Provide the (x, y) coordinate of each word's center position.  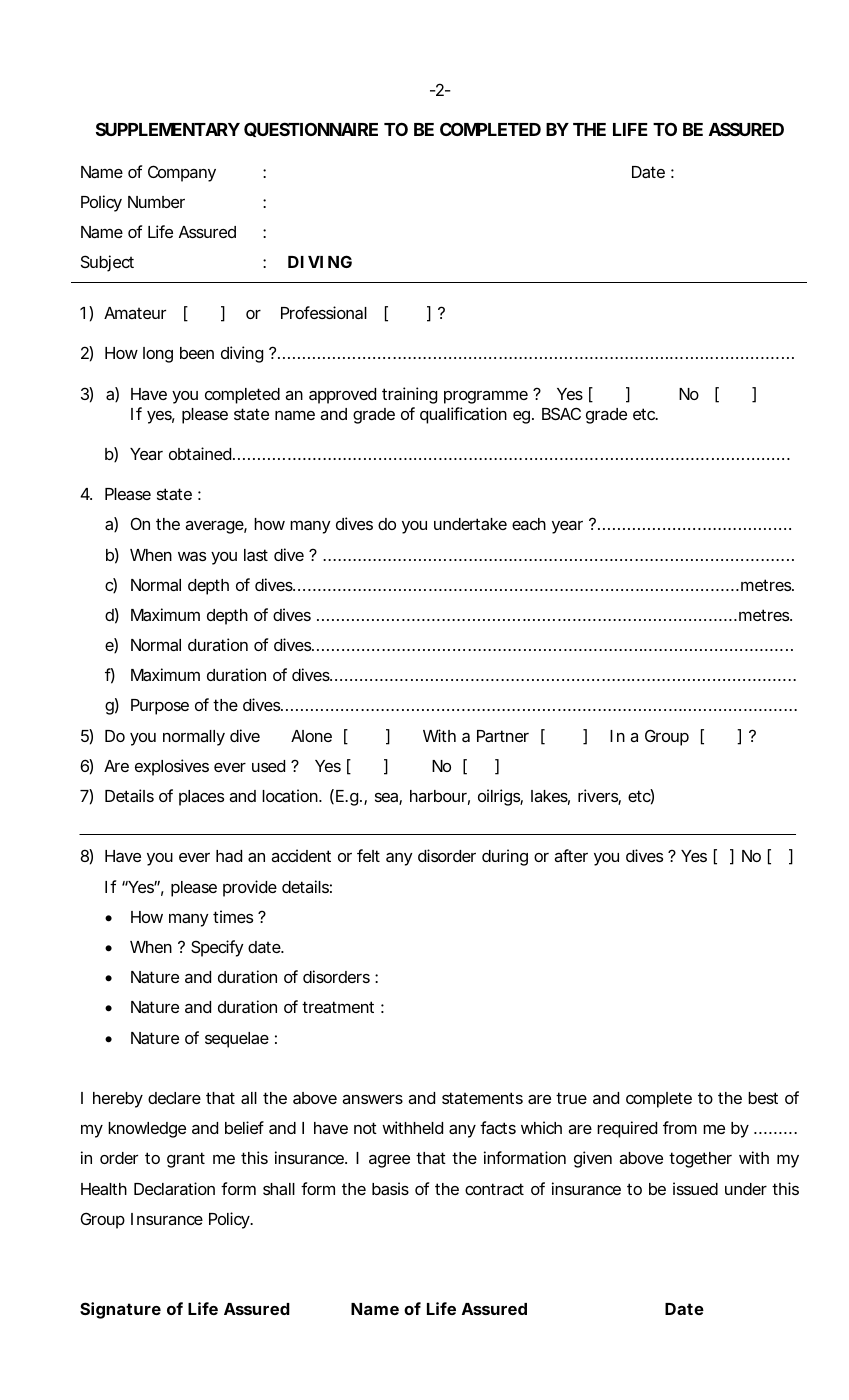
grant (186, 1160)
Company (182, 173)
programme (486, 397)
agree (389, 1161)
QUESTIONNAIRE (311, 129)
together (700, 1160)
